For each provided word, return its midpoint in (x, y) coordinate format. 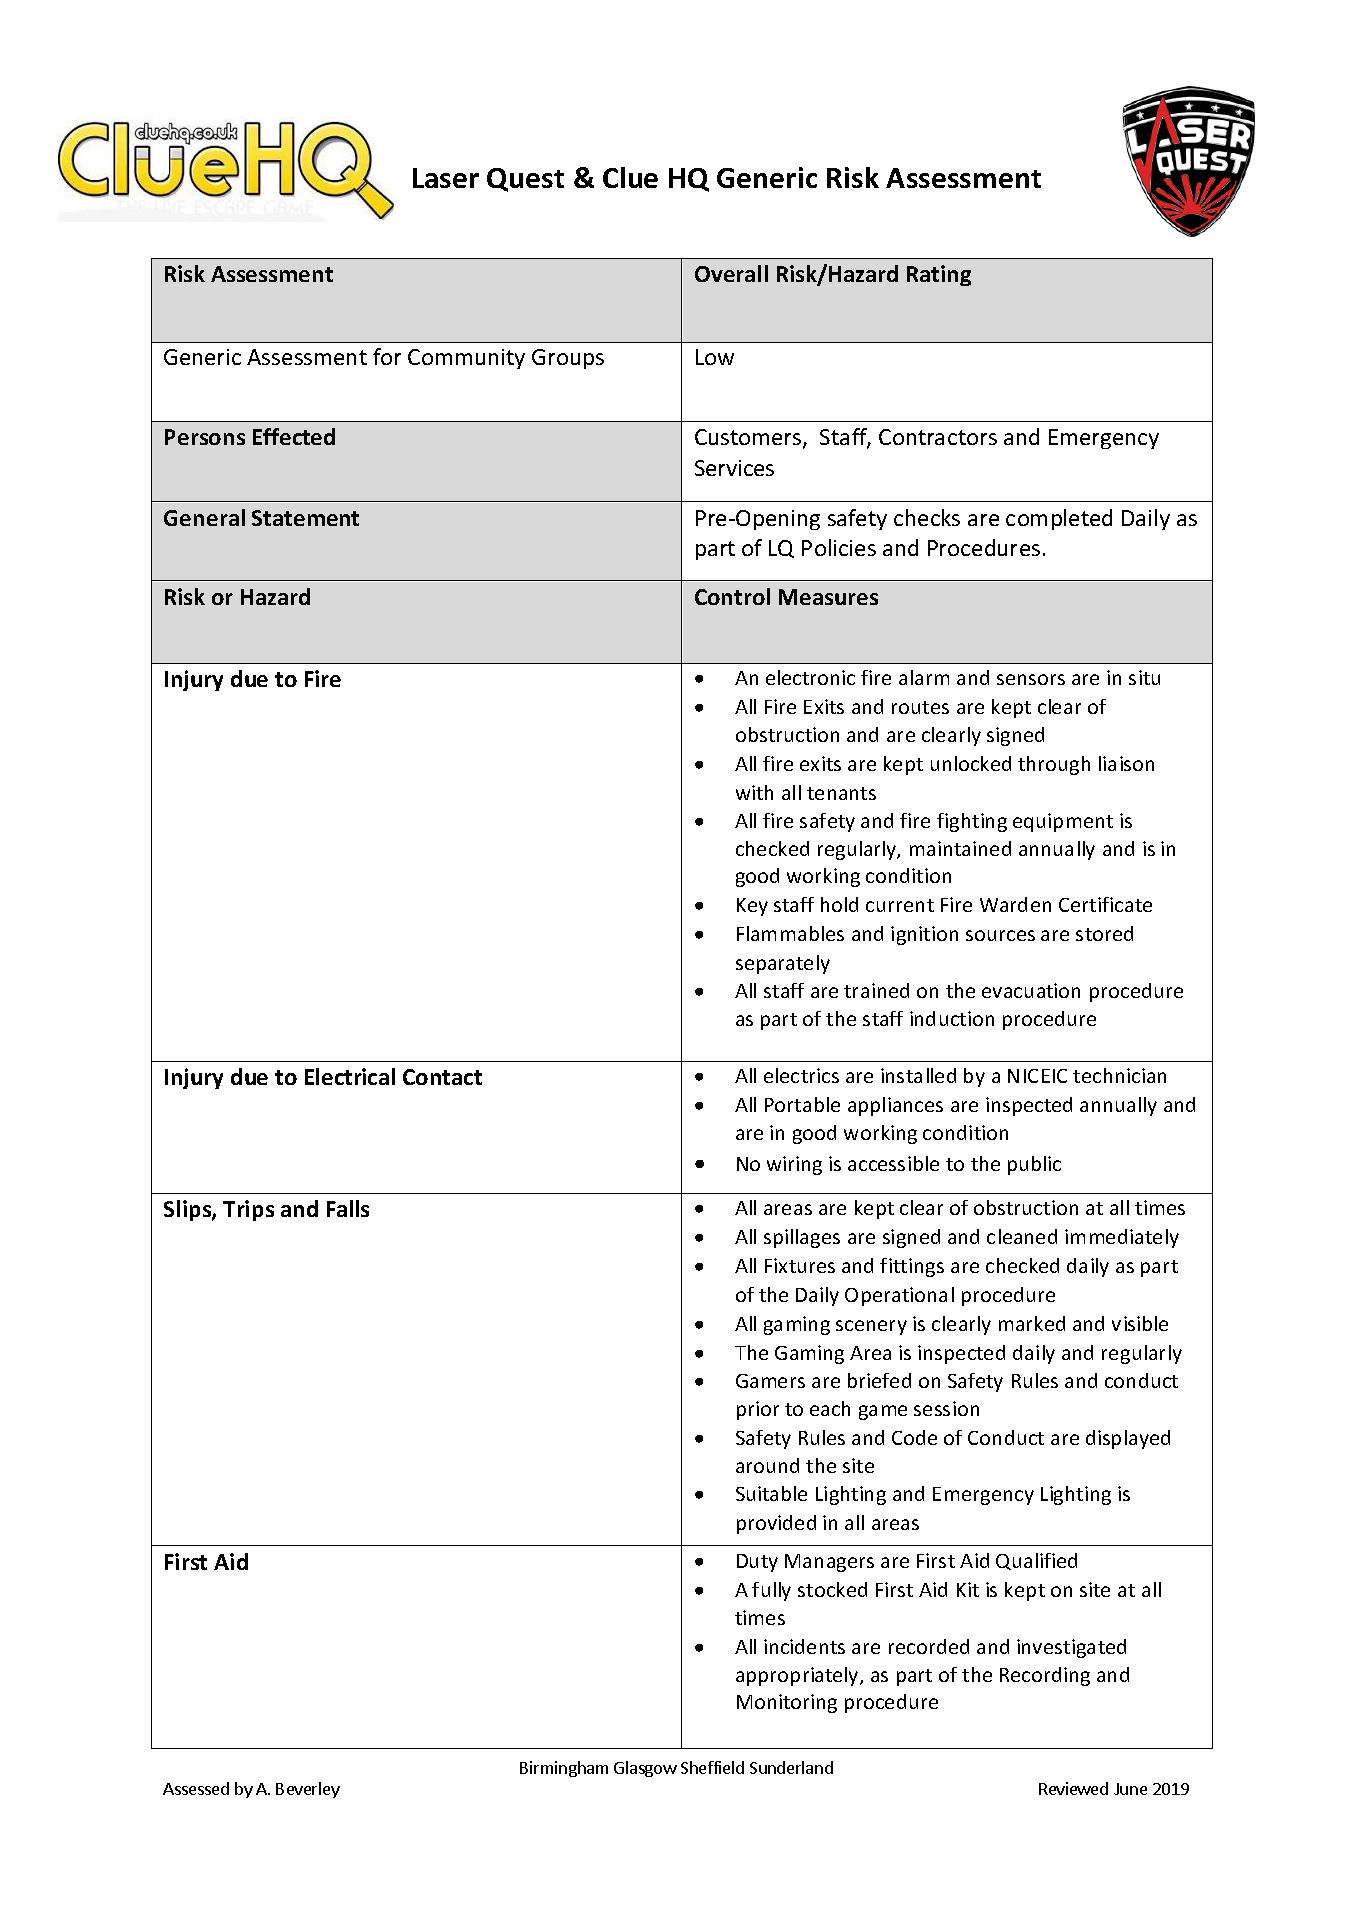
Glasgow (645, 1769)
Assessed (196, 1788)
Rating (939, 275)
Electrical (350, 1076)
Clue (630, 177)
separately (783, 964)
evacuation (1031, 990)
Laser (446, 178)
